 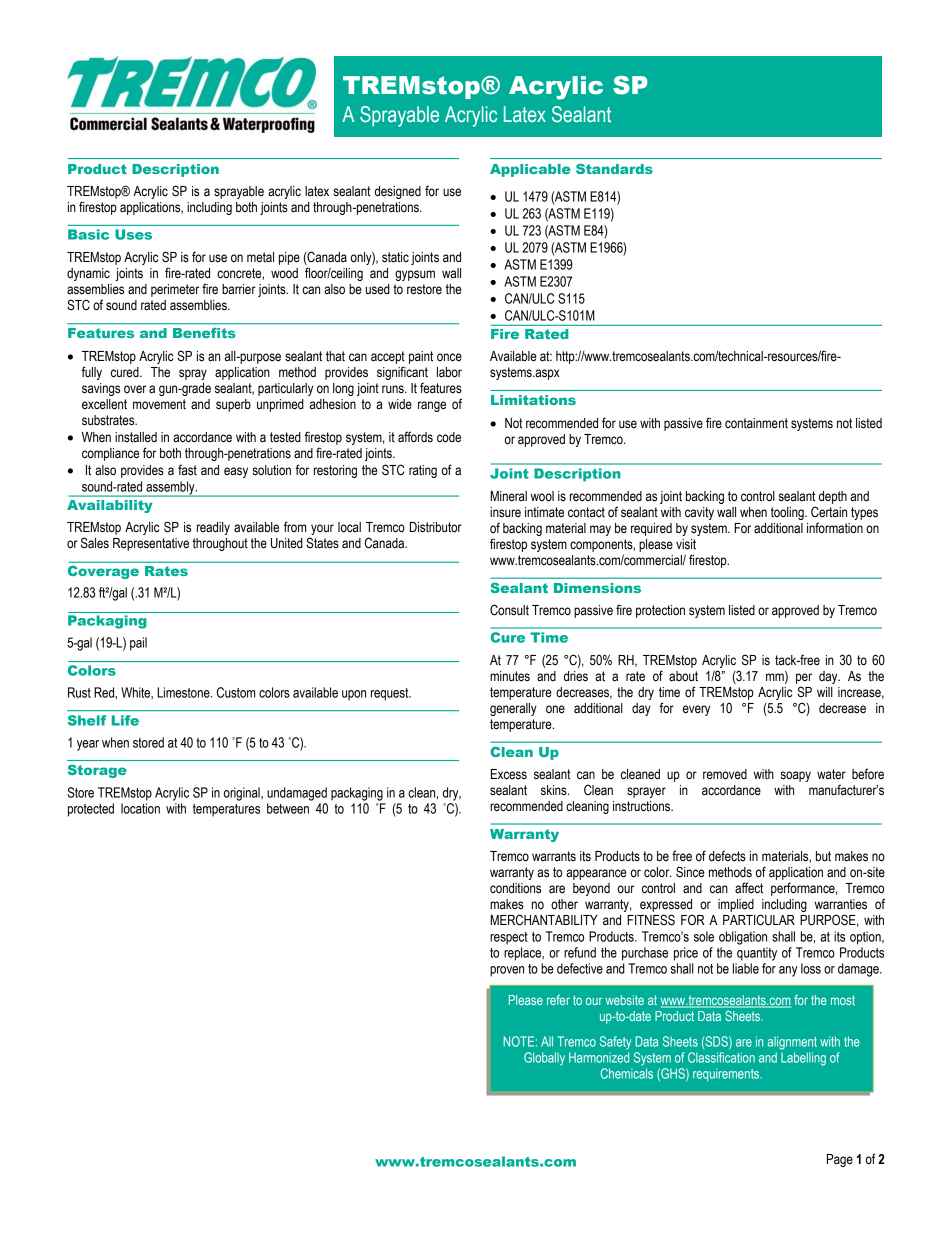 What do you see at coordinates (614, 169) in the screenshot?
I see `Standards` at bounding box center [614, 169].
